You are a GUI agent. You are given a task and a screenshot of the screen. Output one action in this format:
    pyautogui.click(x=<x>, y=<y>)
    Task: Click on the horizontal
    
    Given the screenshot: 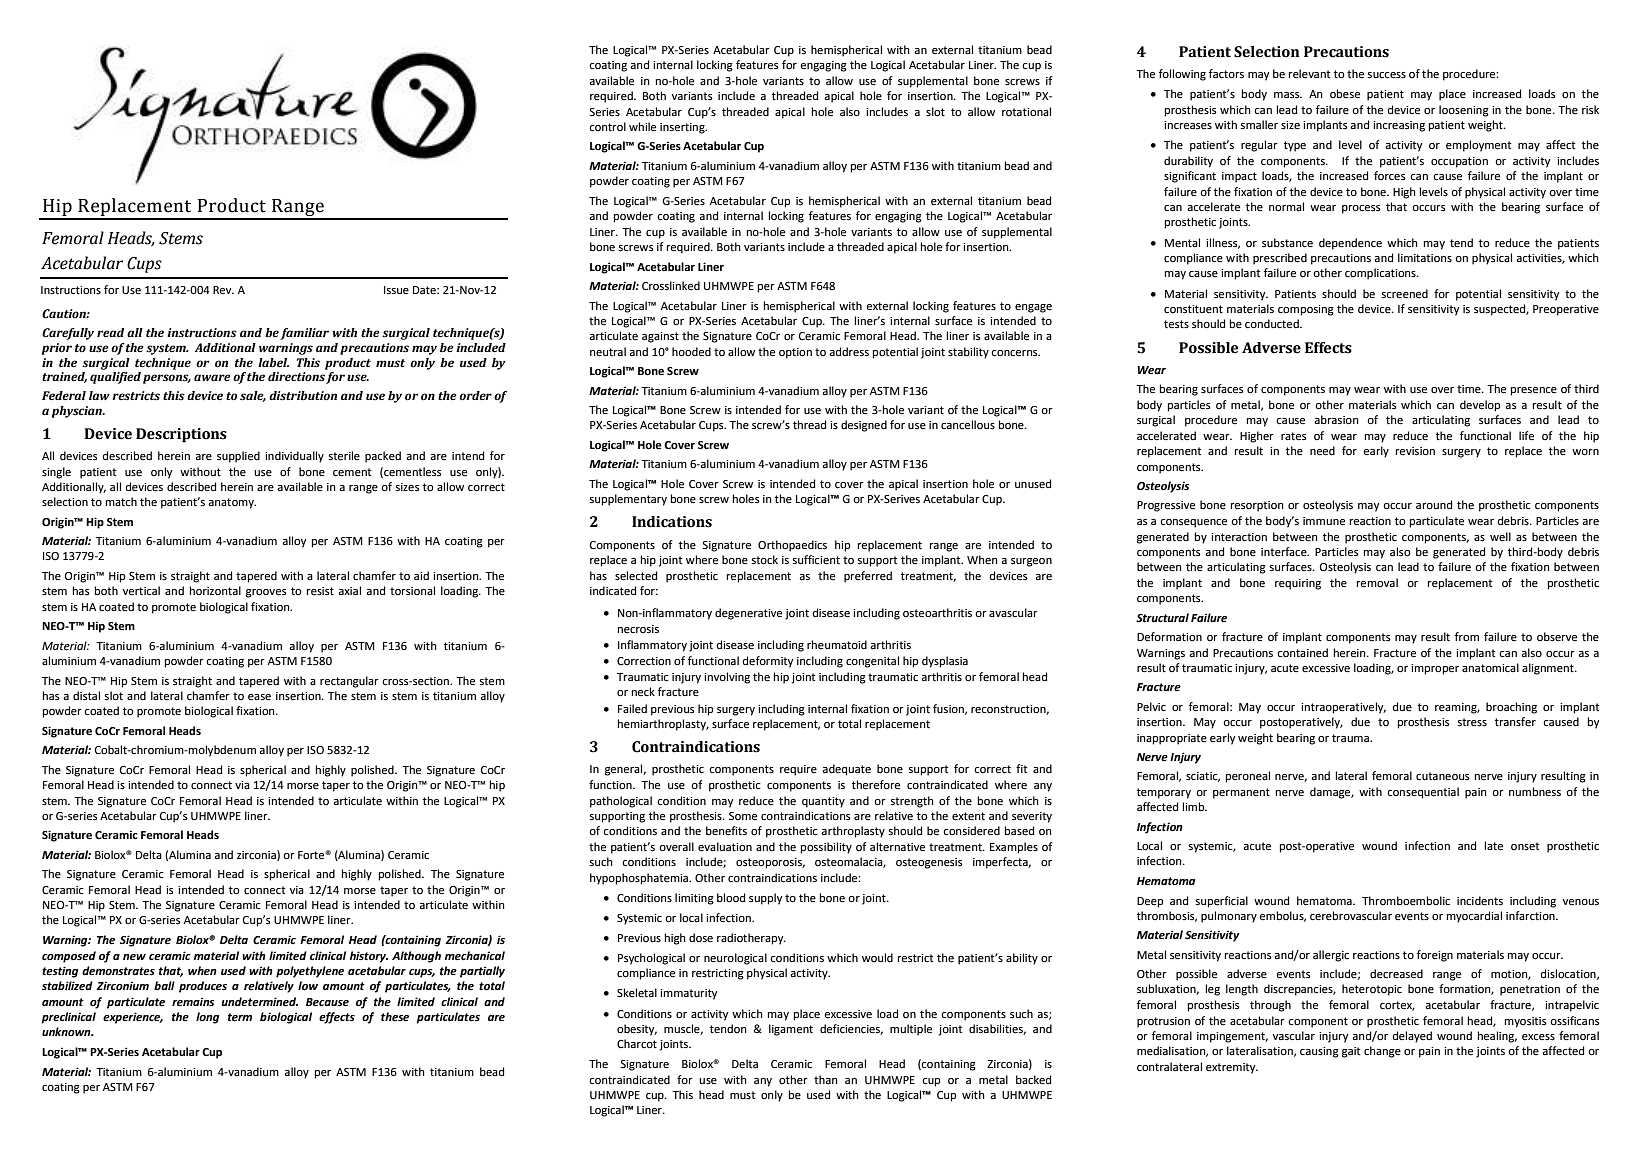 What is the action you would take?
    pyautogui.click(x=215, y=590)
